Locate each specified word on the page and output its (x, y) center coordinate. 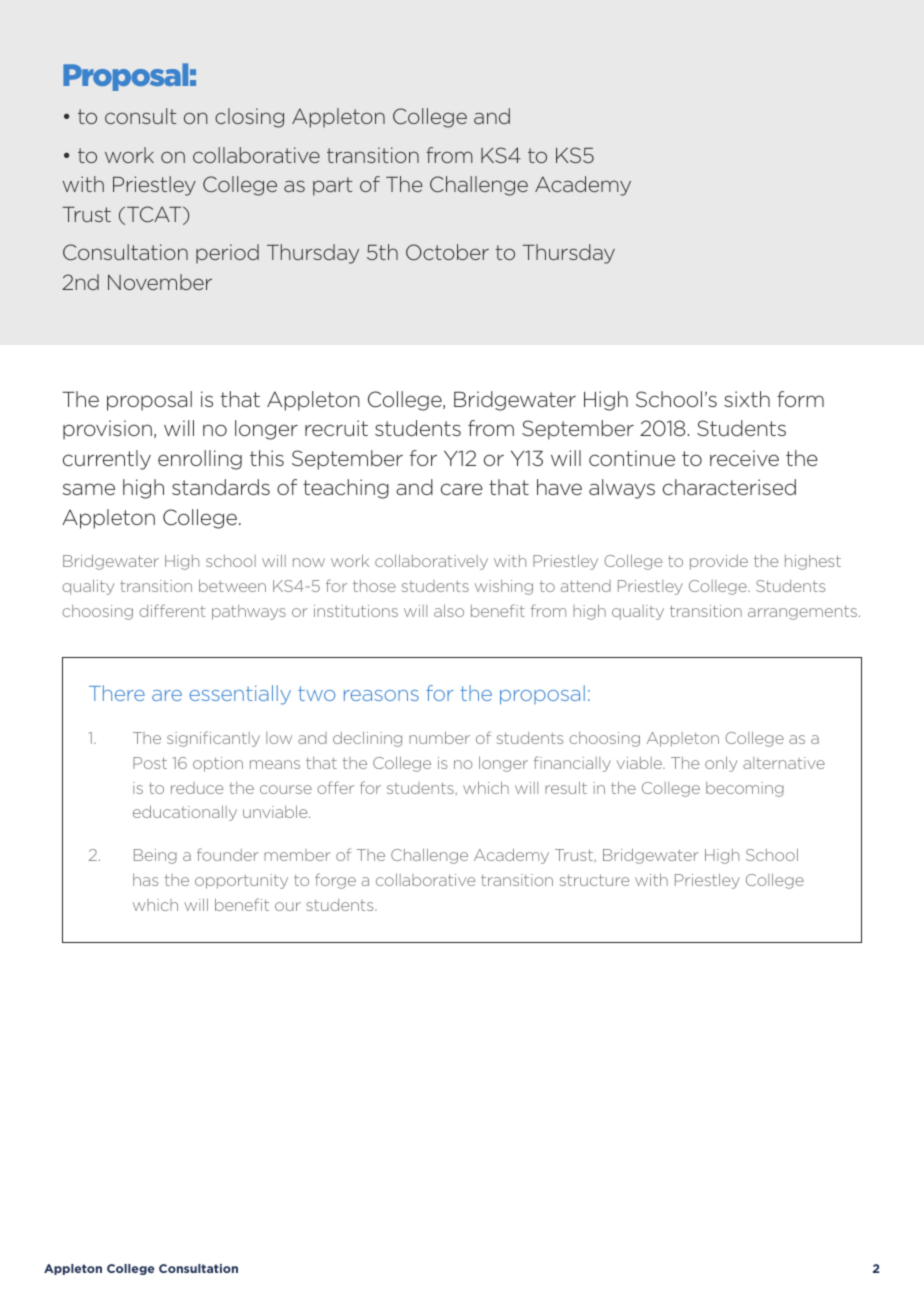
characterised (729, 487)
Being (155, 856)
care (462, 489)
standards (221, 487)
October (447, 252)
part (333, 186)
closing (249, 118)
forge (335, 881)
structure (594, 880)
